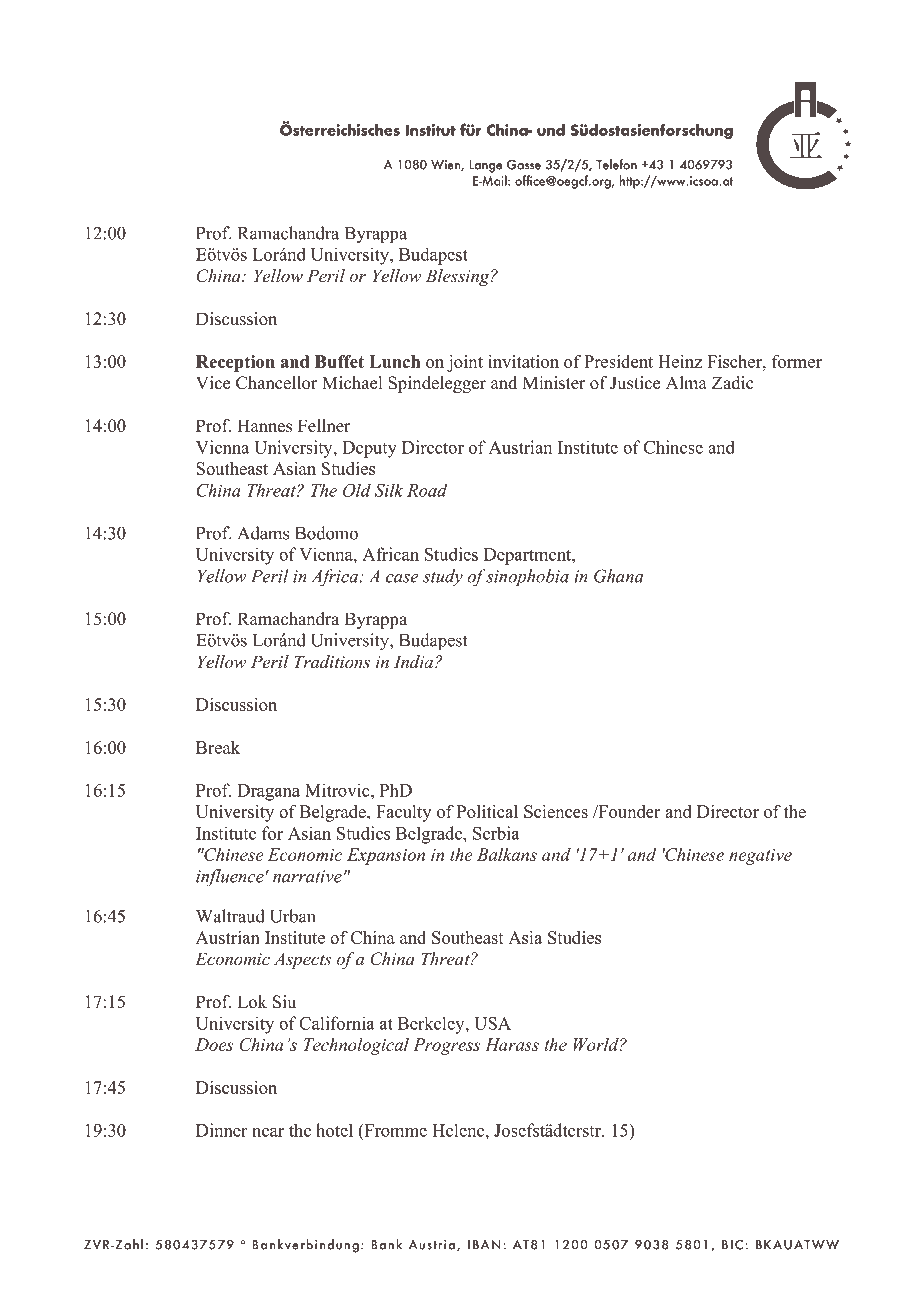 The width and height of the screenshot is (924, 1308). I want to click on India, so click(415, 661).
